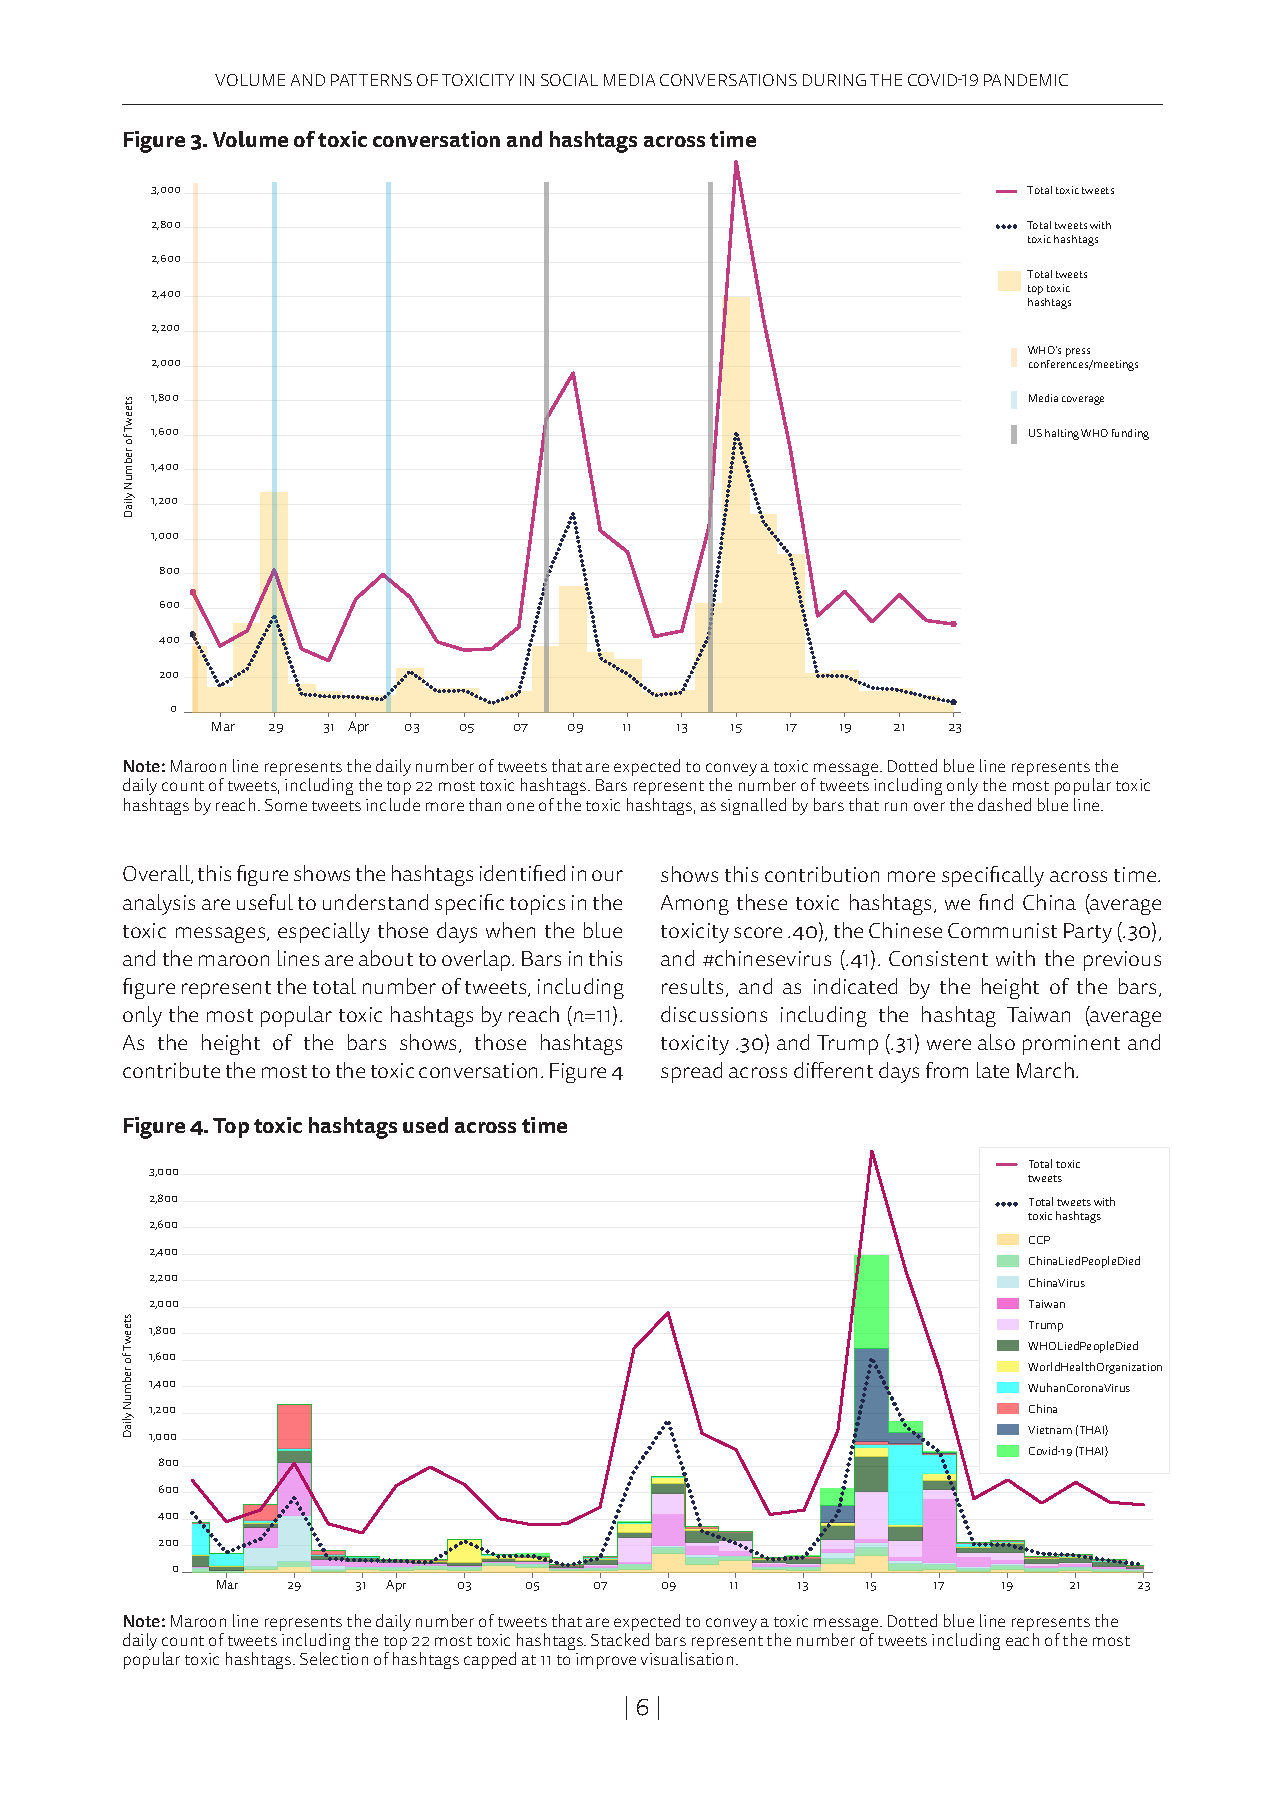  What do you see at coordinates (371, 80) in the screenshot?
I see `PATTERNS` at bounding box center [371, 80].
